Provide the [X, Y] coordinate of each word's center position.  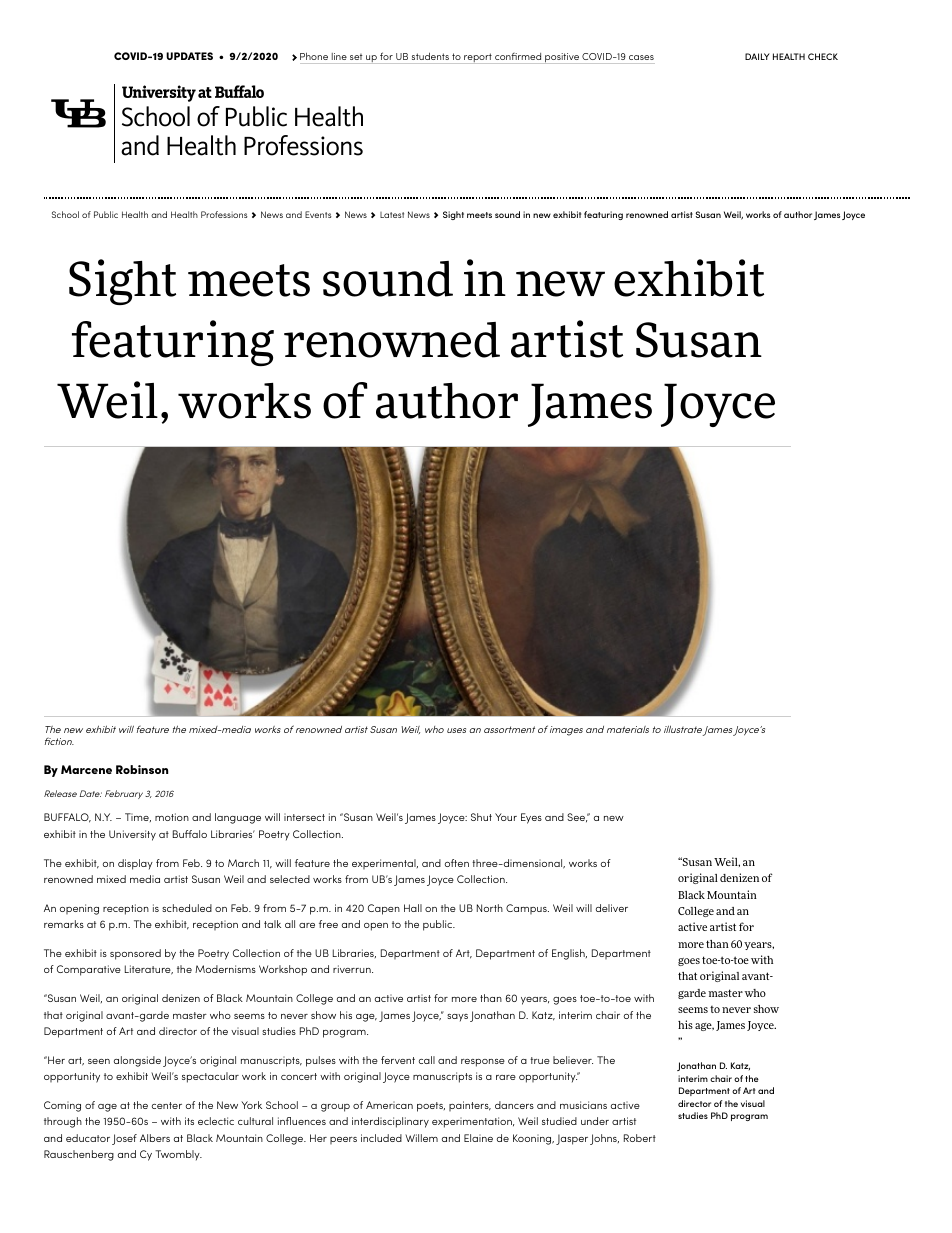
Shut [481, 817]
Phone [314, 56]
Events [318, 214]
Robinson [142, 769]
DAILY [757, 56]
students [430, 56]
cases [641, 57]
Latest [392, 215]
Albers [155, 1138]
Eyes [531, 818]
